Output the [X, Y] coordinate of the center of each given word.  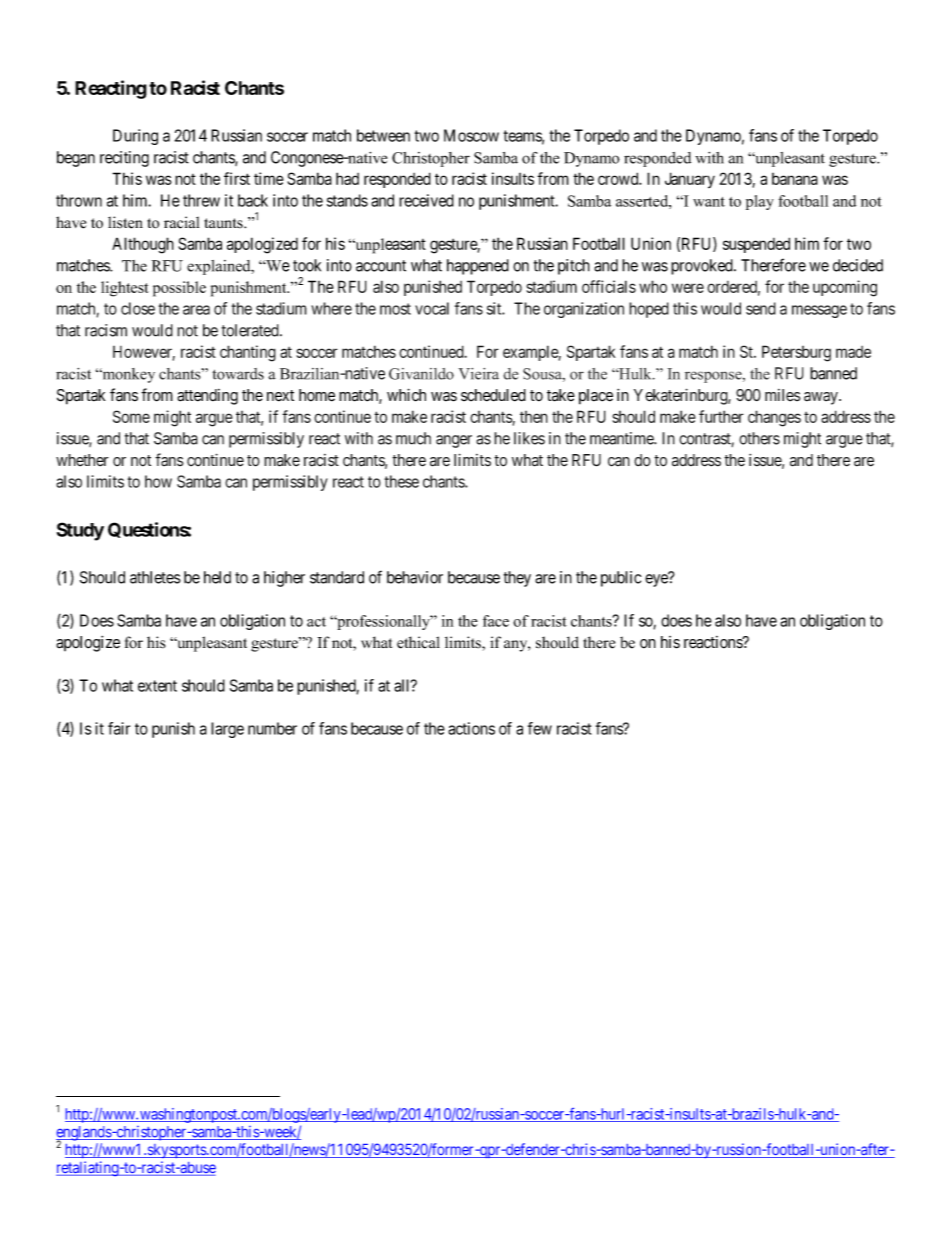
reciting [124, 159]
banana [795, 179]
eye [657, 580]
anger [454, 441]
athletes [155, 577]
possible [179, 289]
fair [119, 728]
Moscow [471, 135]
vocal [432, 308]
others [759, 438]
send [761, 308]
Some [131, 416]
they [517, 579]
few [540, 728]
